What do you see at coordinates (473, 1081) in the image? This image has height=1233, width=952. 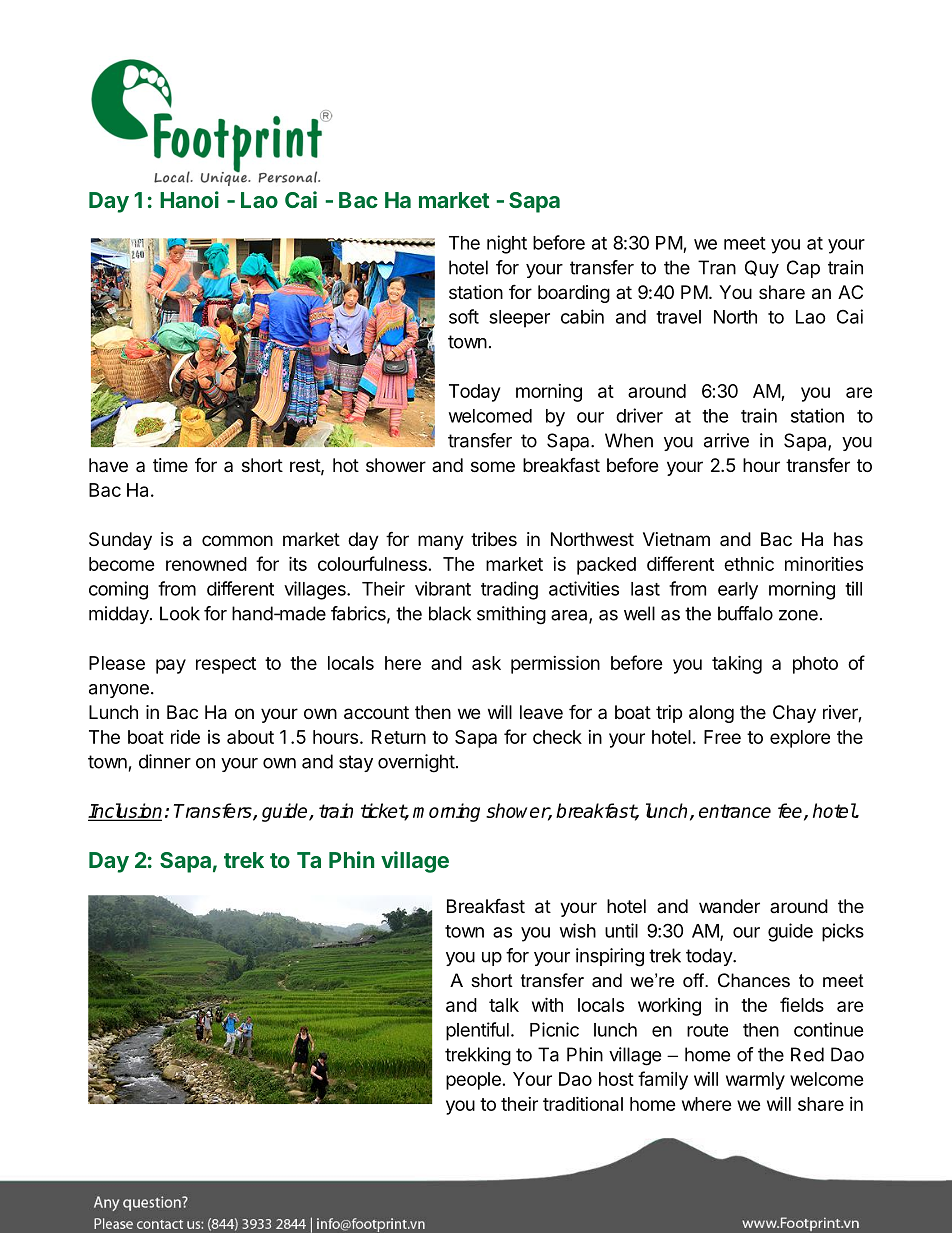 I see `people` at bounding box center [473, 1081].
